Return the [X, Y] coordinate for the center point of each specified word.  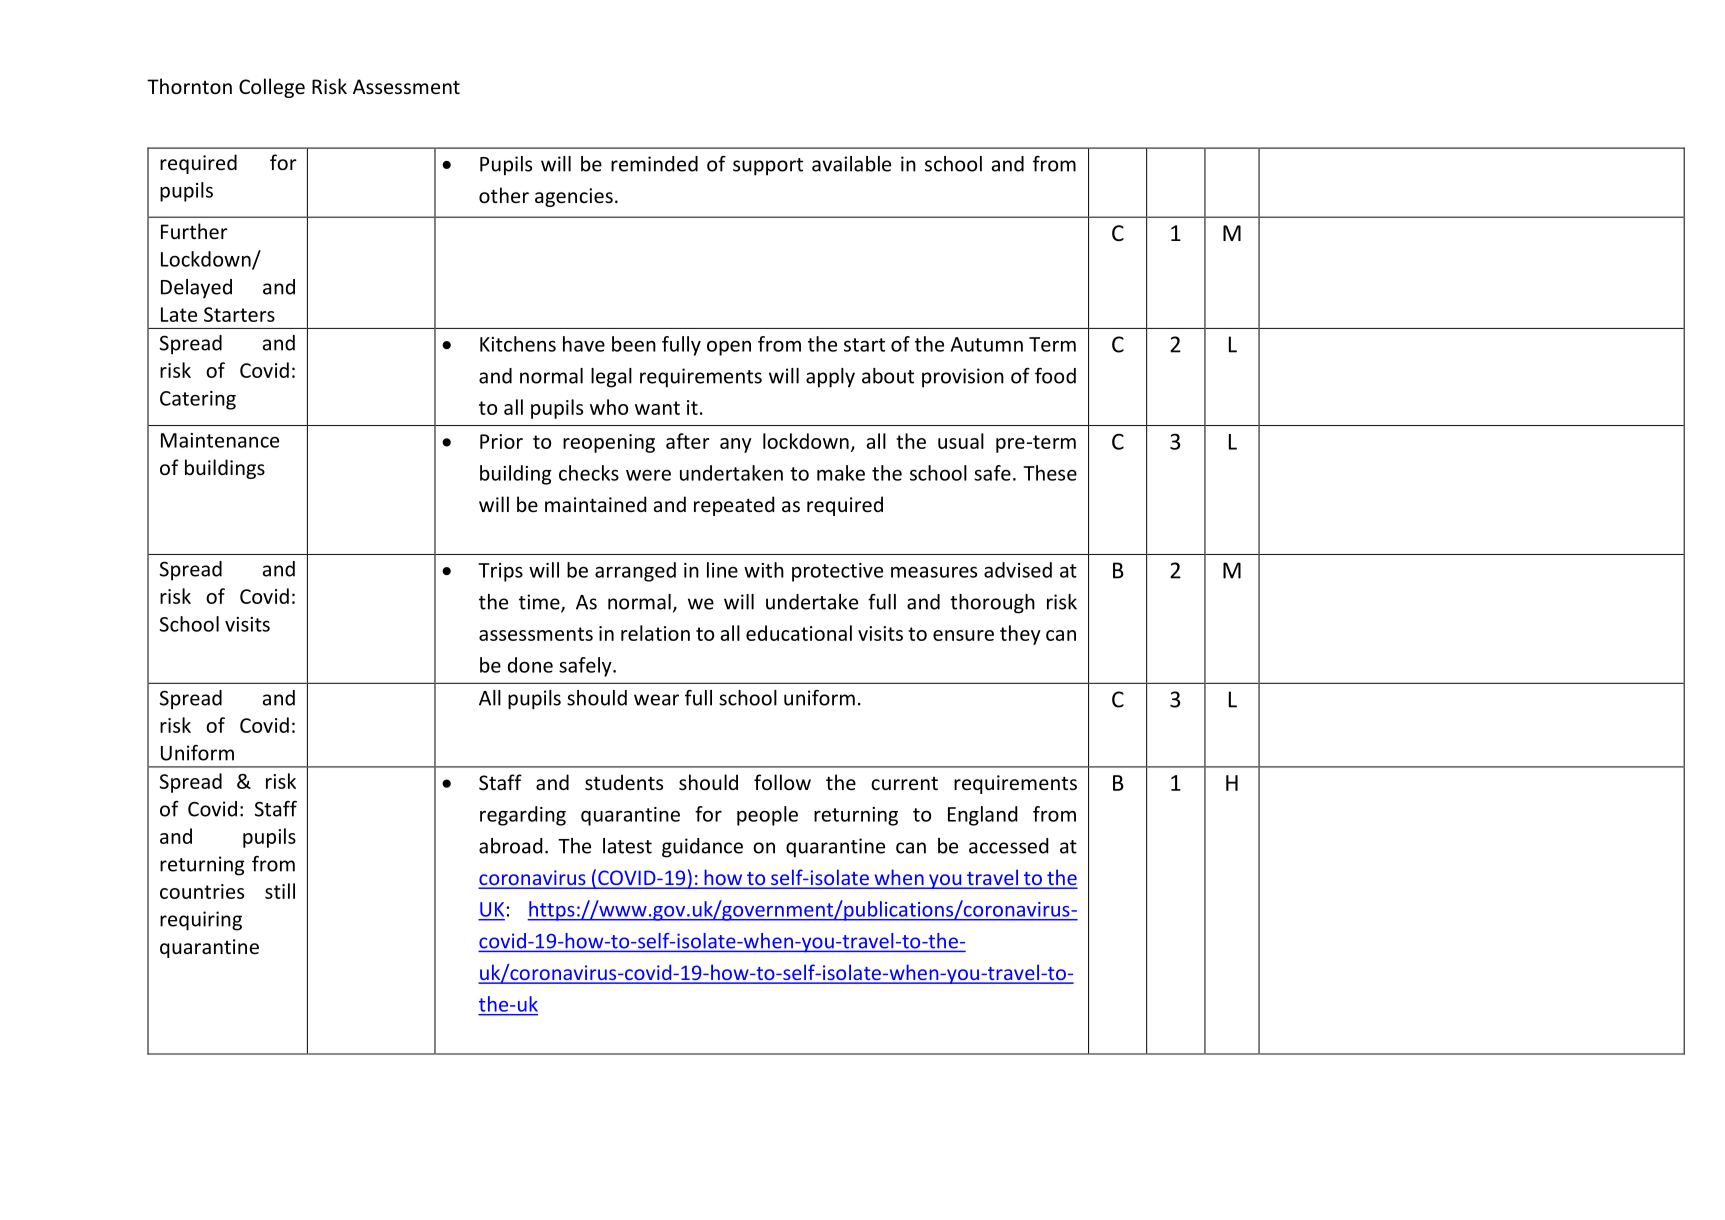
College [272, 88]
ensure [963, 635]
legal [611, 378]
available [851, 164]
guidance [702, 848]
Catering [198, 400]
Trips [500, 572]
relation [655, 633]
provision [963, 378]
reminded [654, 164]
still [280, 891]
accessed [1009, 846]
